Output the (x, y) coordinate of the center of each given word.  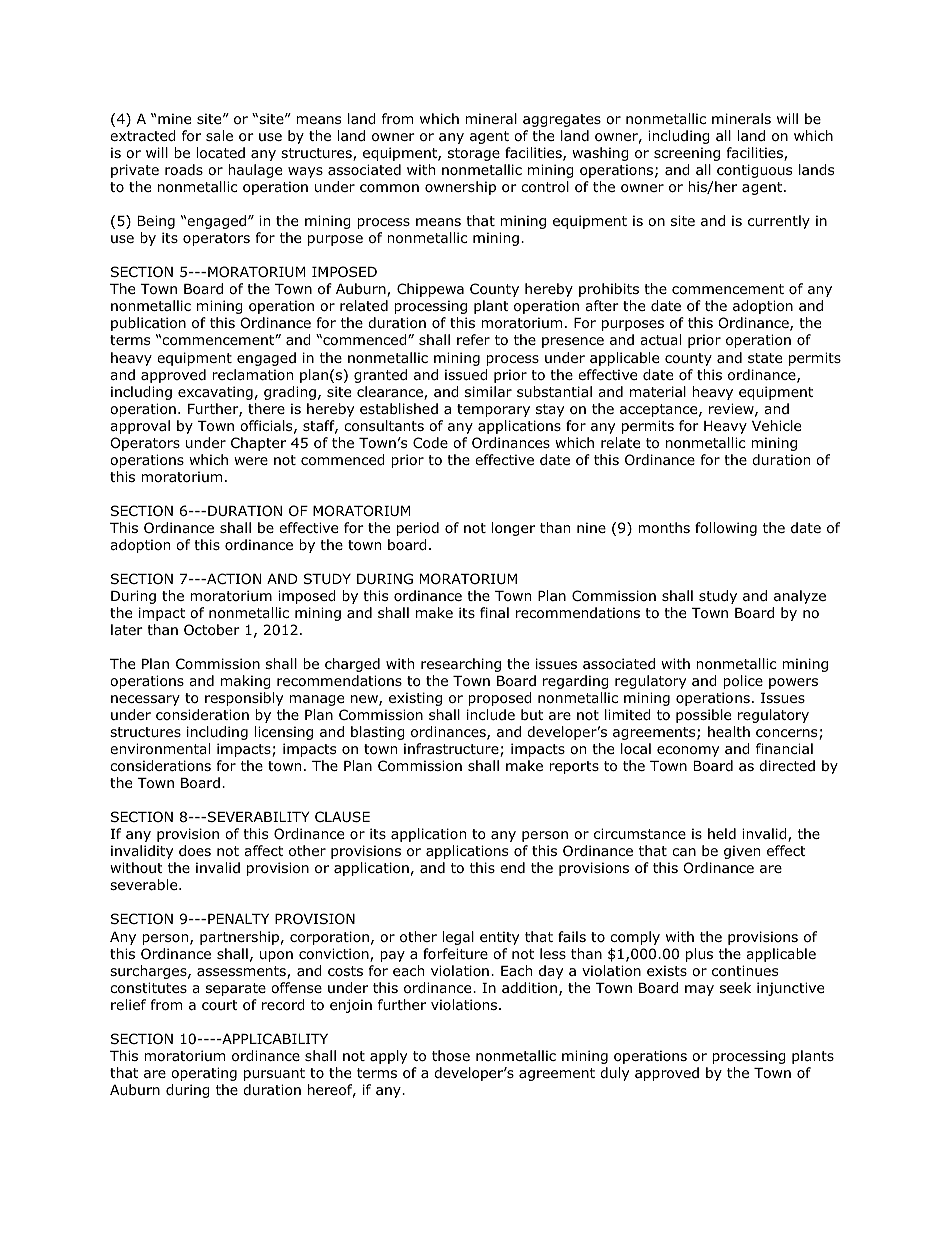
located (220, 153)
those (451, 1056)
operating (204, 1074)
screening (687, 154)
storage (474, 154)
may (699, 990)
